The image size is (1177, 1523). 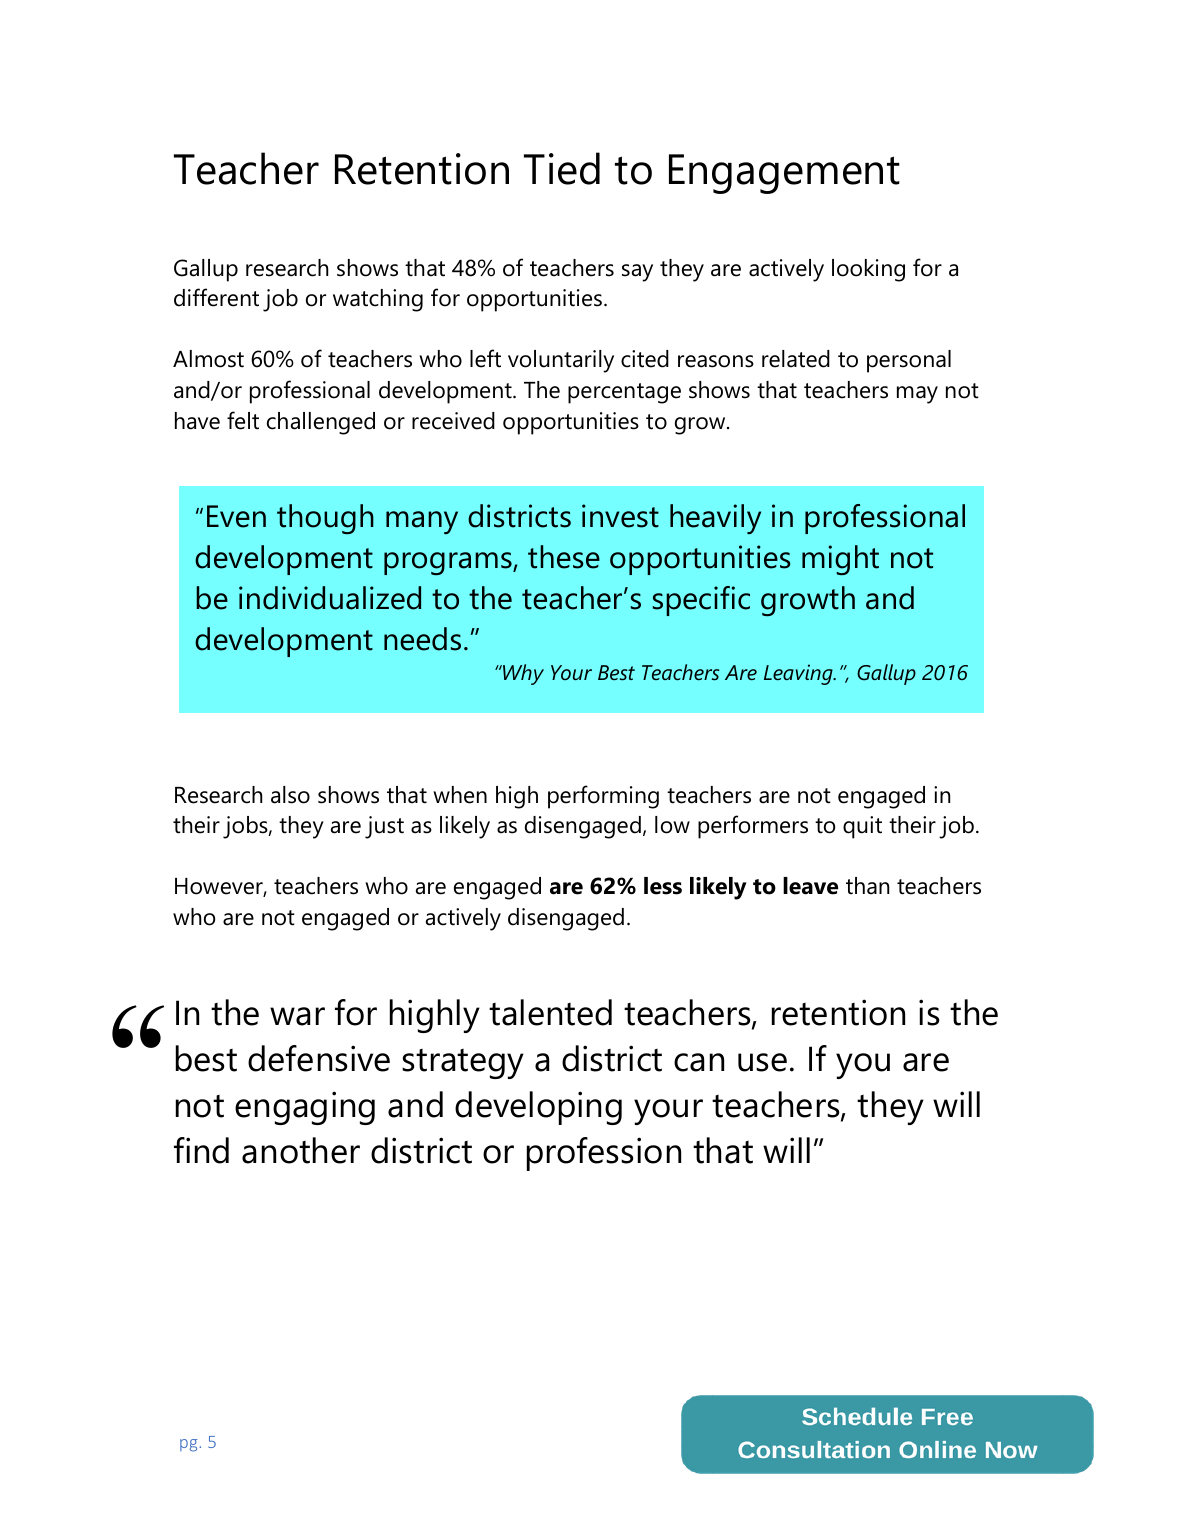 What do you see at coordinates (216, 297) in the page?
I see `different` at bounding box center [216, 297].
